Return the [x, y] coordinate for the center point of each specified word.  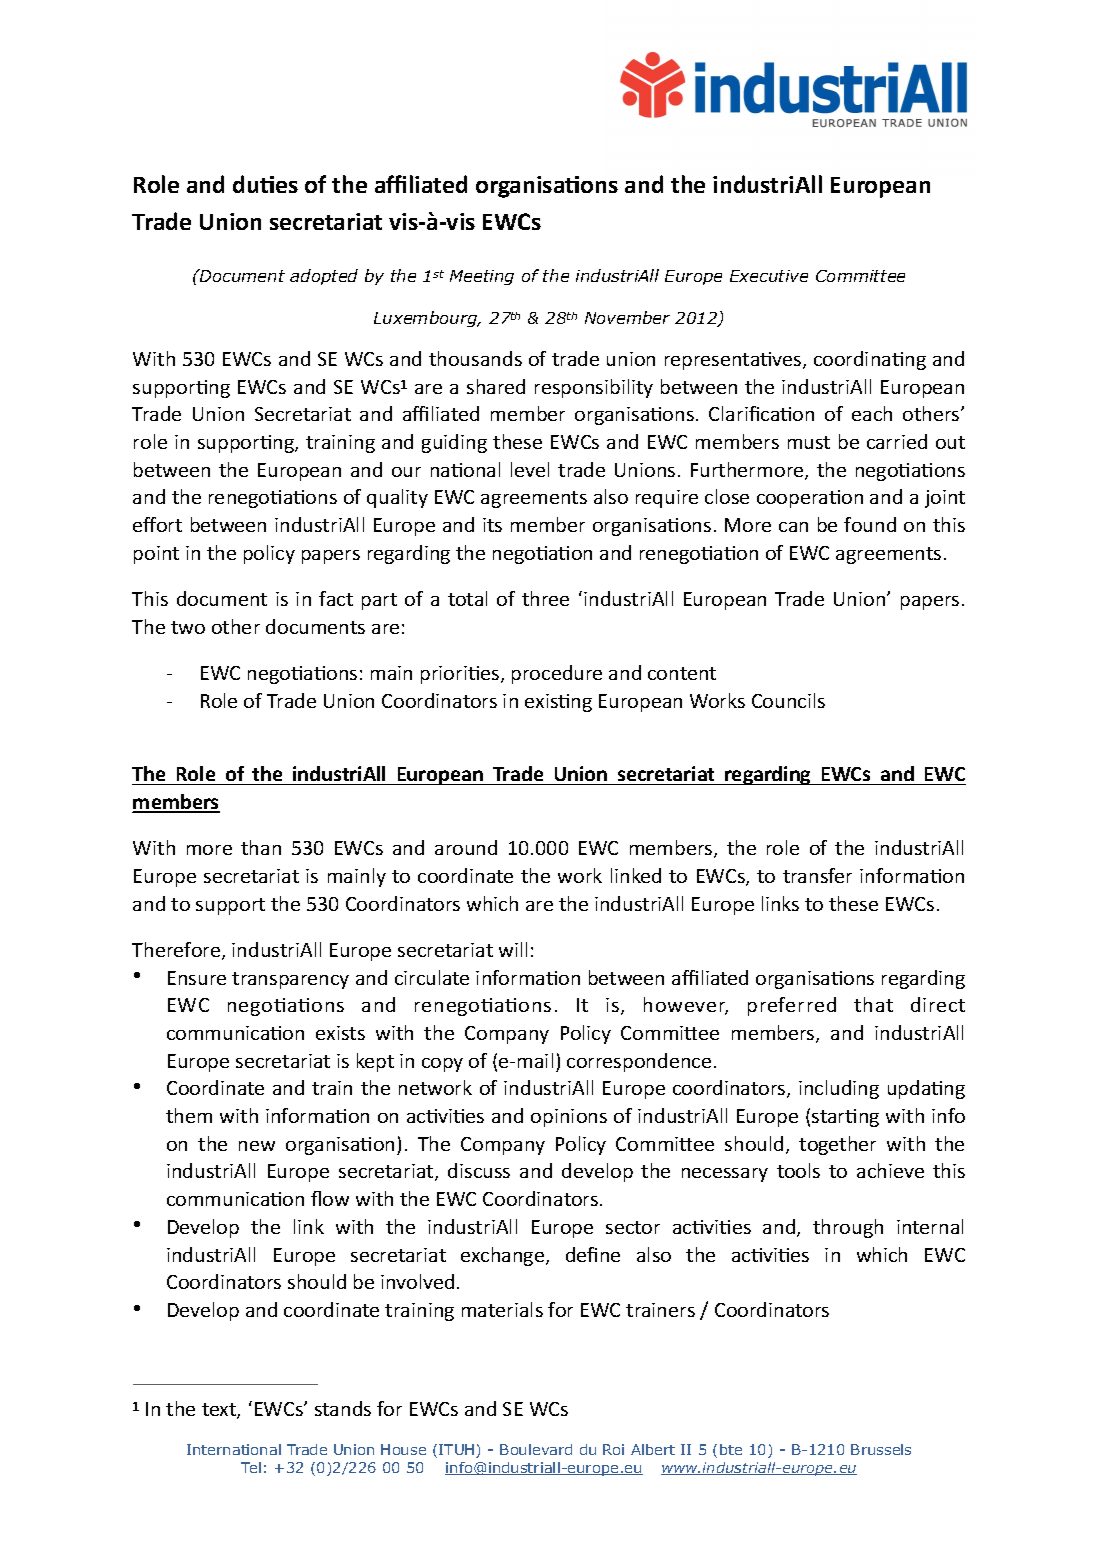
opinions [569, 1118]
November [627, 317]
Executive [769, 276]
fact [336, 598]
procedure [557, 674]
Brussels [881, 1449]
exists [340, 1033]
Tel [251, 1467]
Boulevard [536, 1449]
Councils [788, 700]
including [839, 1089]
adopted [324, 277]
